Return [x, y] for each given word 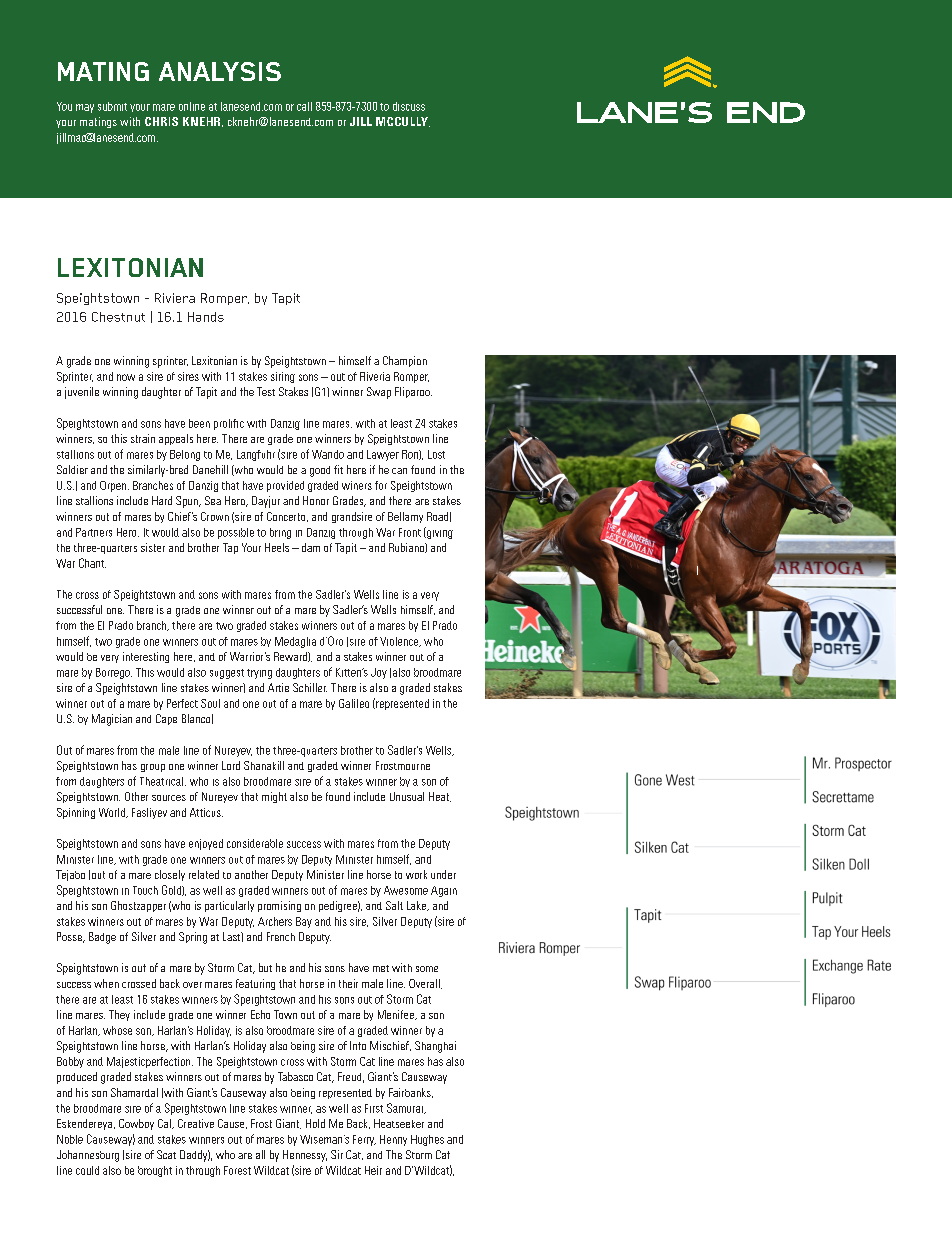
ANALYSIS [220, 71]
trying [259, 674]
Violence [400, 642]
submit [112, 106]
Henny [393, 1140]
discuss [409, 106]
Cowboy [136, 1124]
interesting [146, 657]
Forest [237, 1170]
